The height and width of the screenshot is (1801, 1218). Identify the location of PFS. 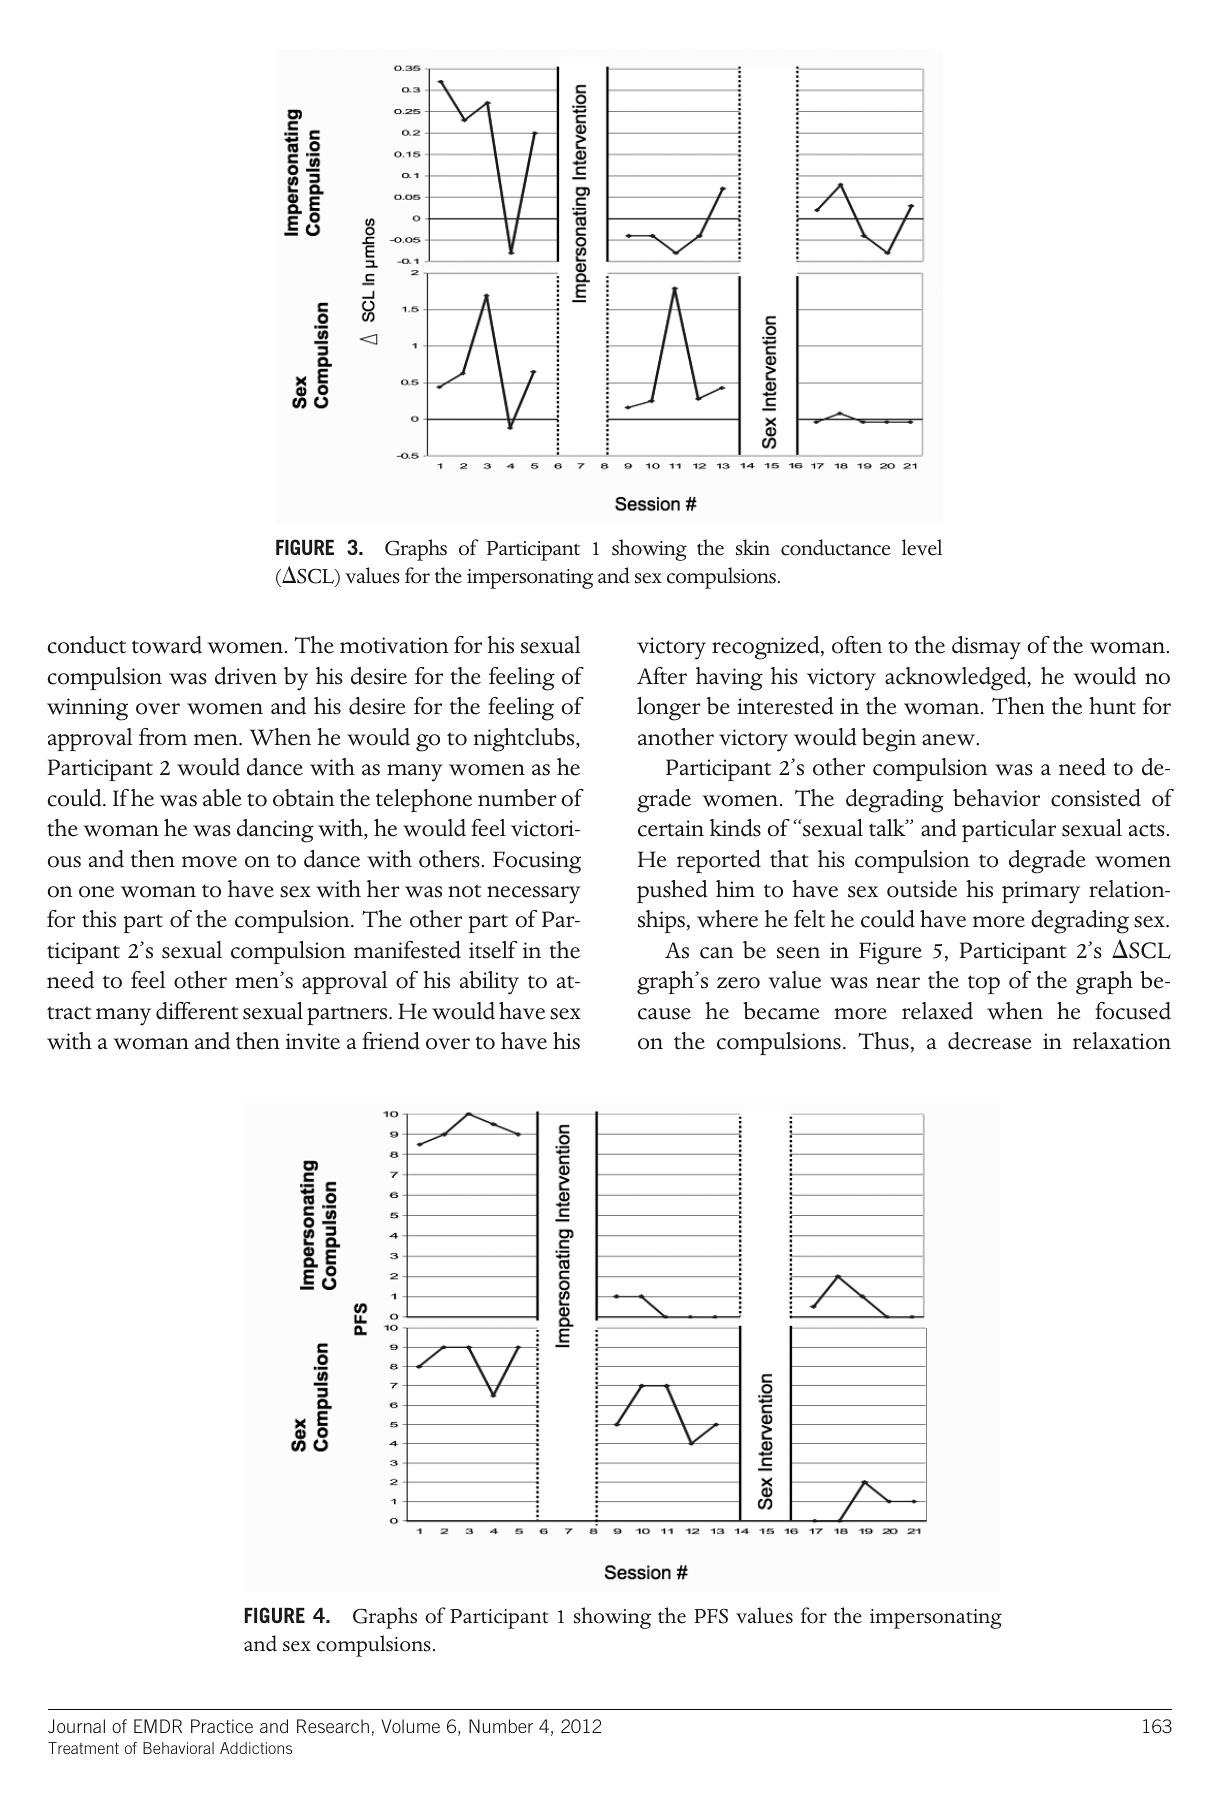
(711, 1616).
